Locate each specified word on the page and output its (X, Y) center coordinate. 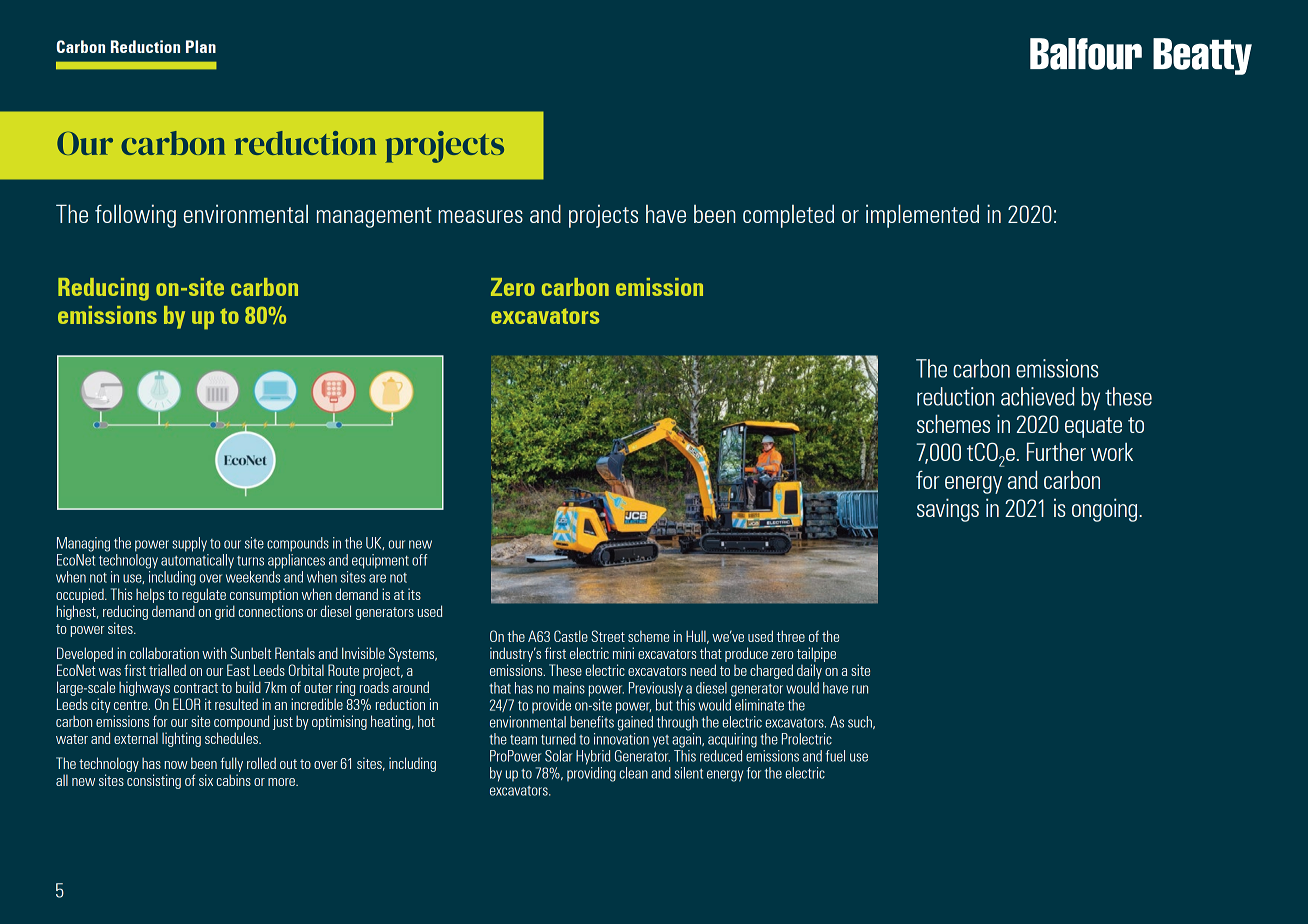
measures (480, 216)
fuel (835, 756)
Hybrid (593, 757)
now (176, 765)
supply (189, 544)
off (419, 560)
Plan (201, 46)
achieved (1037, 396)
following (135, 216)
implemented (922, 216)
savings (948, 510)
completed (788, 216)
